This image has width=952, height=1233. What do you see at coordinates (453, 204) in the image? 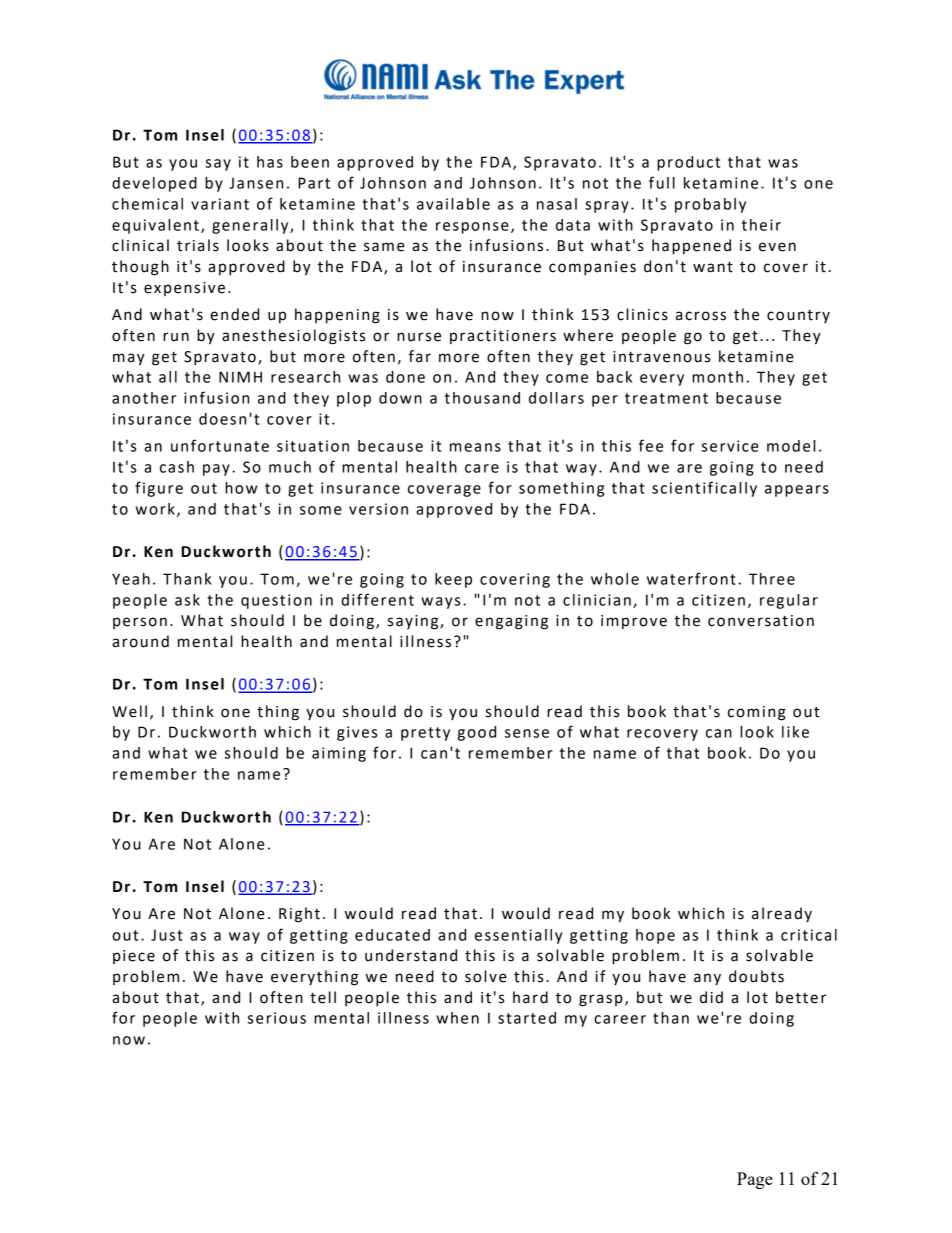
I see `available` at bounding box center [453, 204].
